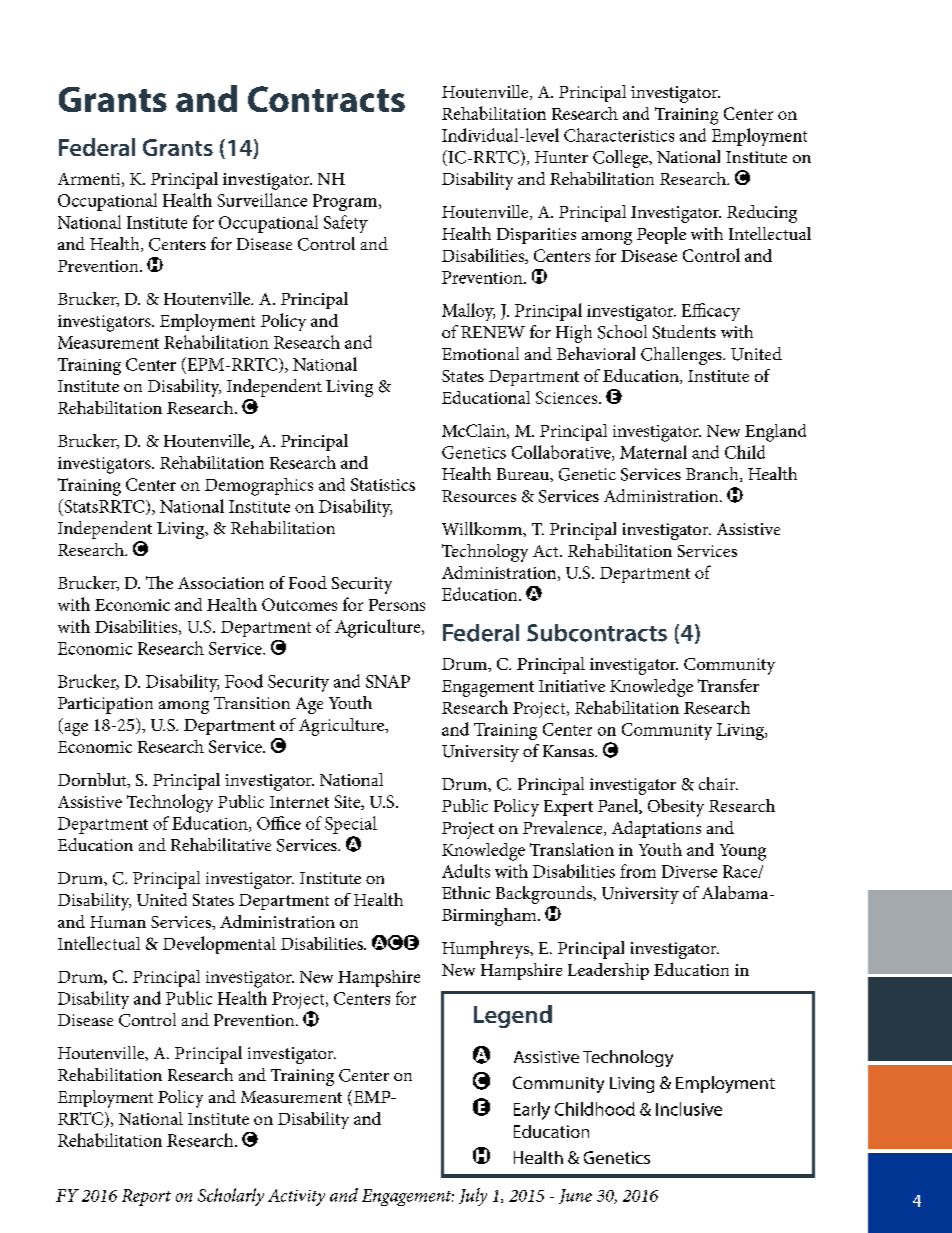 The image size is (952, 1233). Describe the element at coordinates (262, 200) in the document. I see `Surveillance` at that location.
